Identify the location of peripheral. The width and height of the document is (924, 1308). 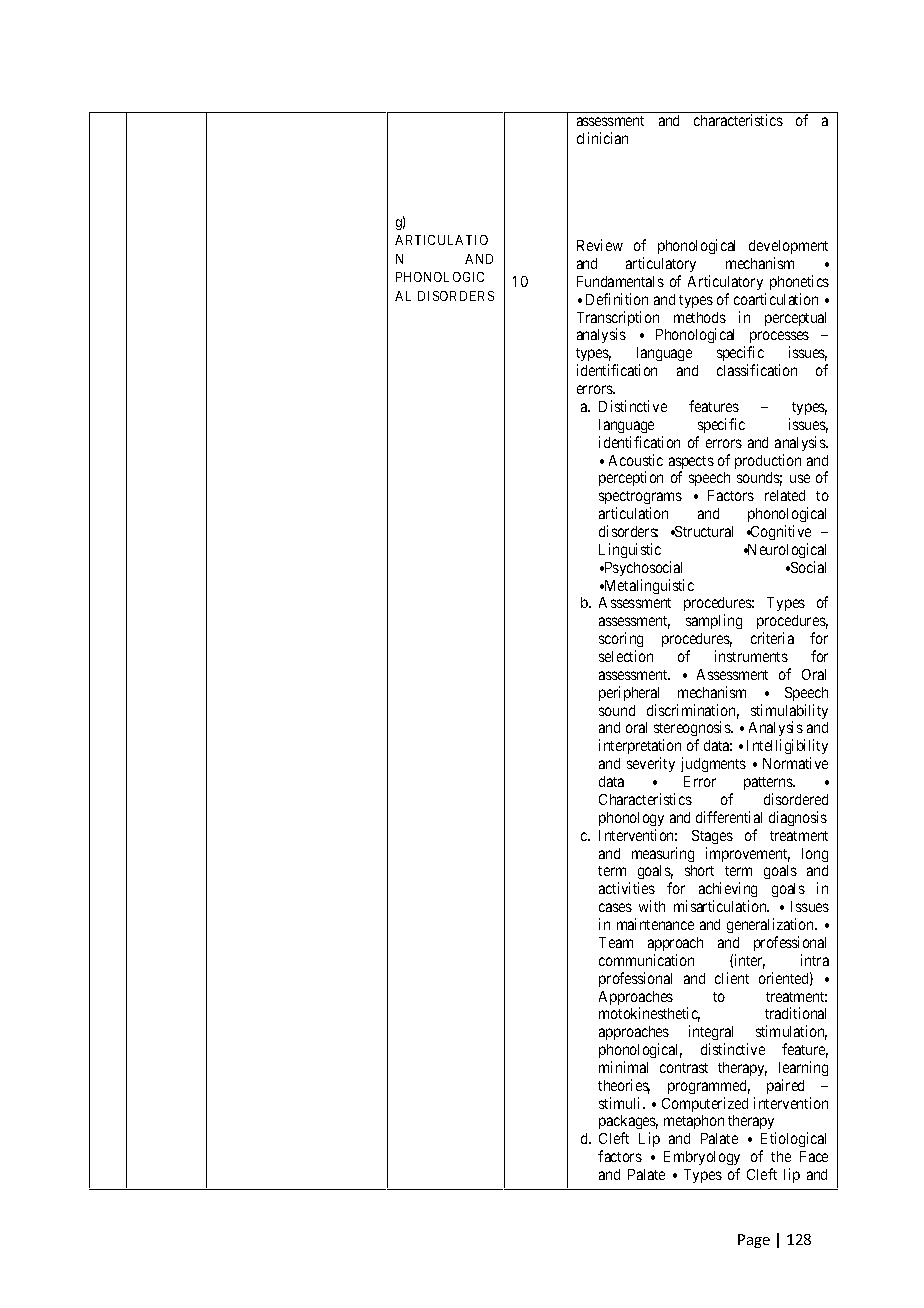
(629, 693).
